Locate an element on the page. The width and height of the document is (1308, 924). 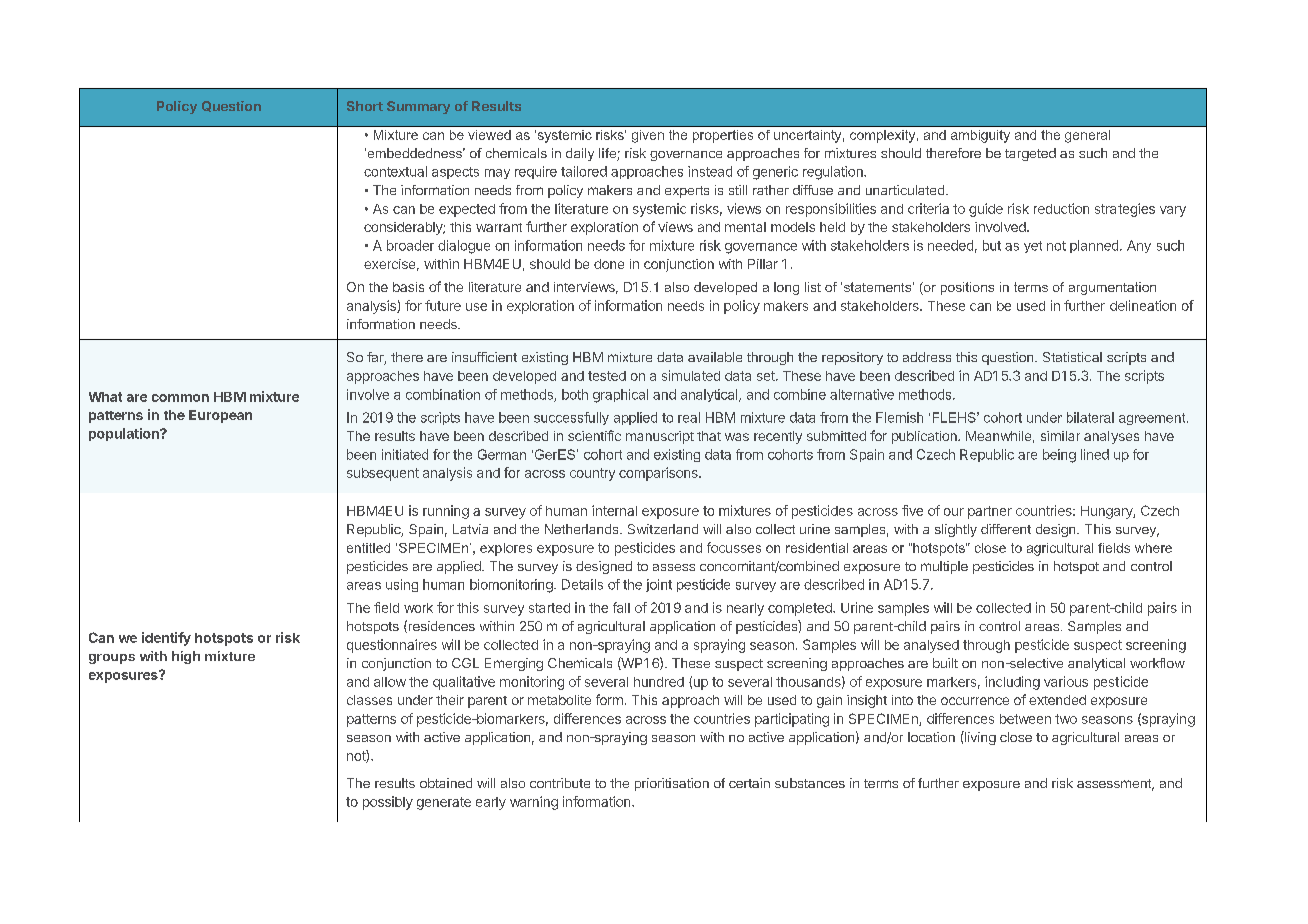
life is located at coordinates (608, 154).
